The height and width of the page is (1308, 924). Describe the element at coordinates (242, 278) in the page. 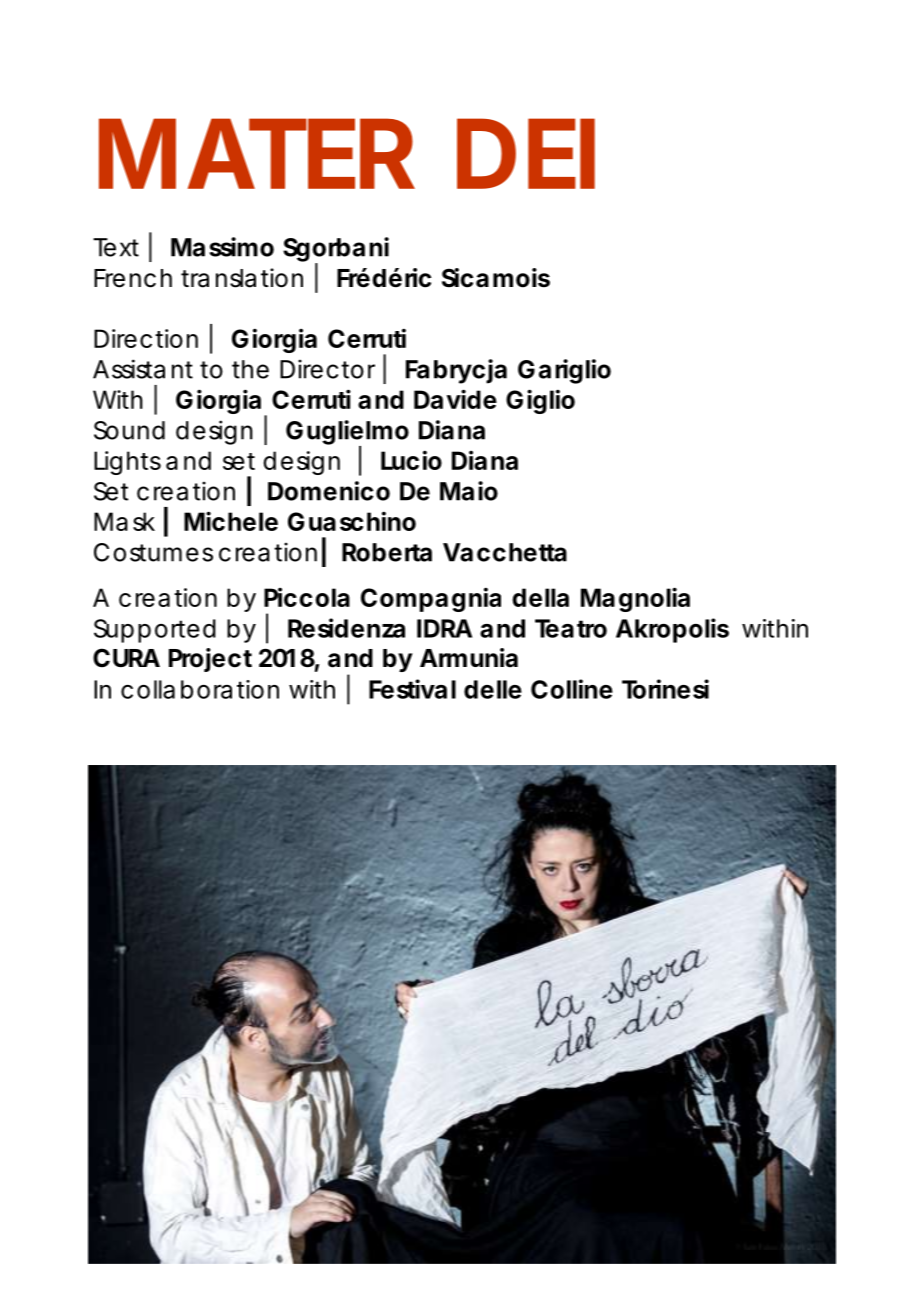

I see `translation` at that location.
